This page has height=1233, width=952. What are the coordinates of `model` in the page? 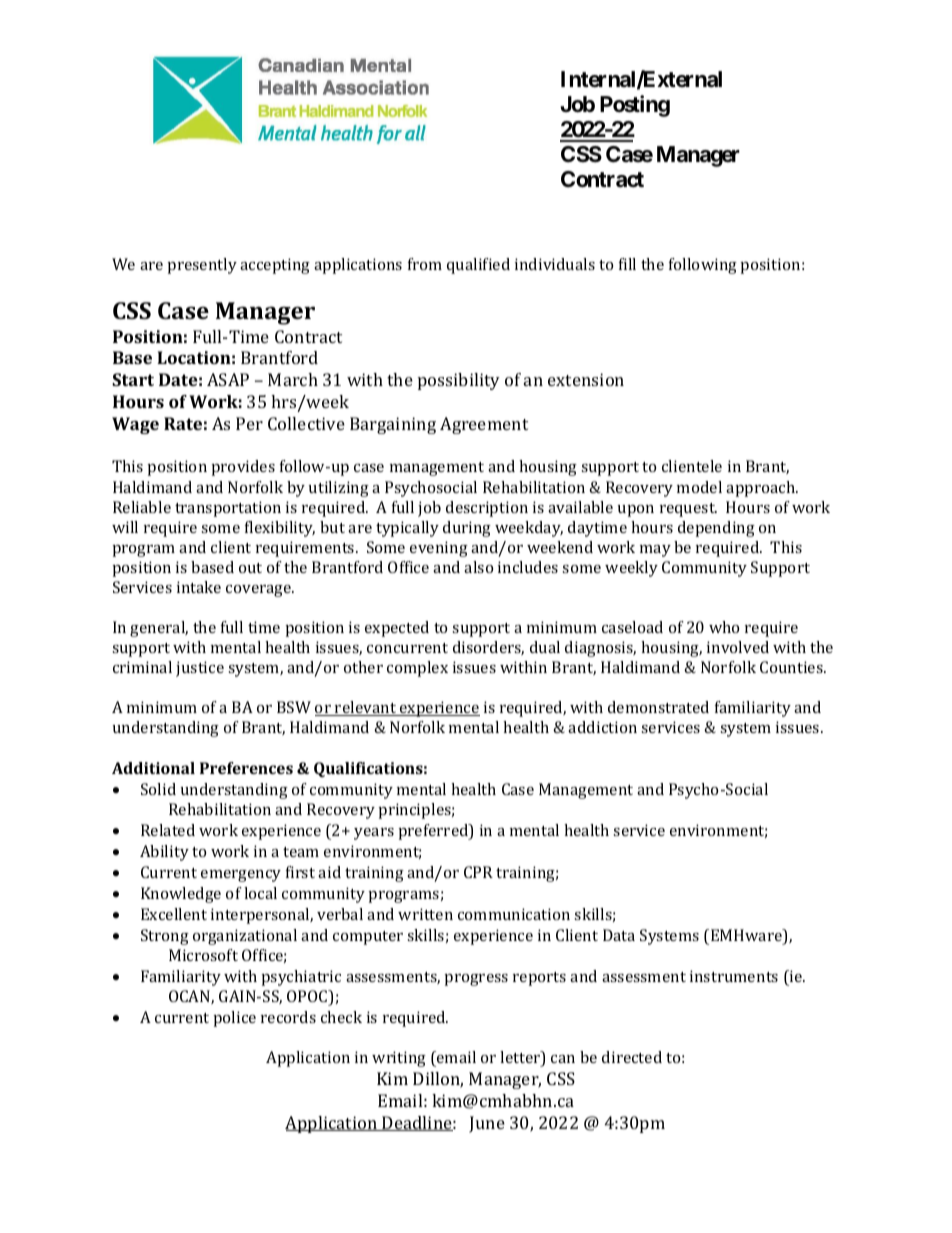 It's located at (699, 487).
